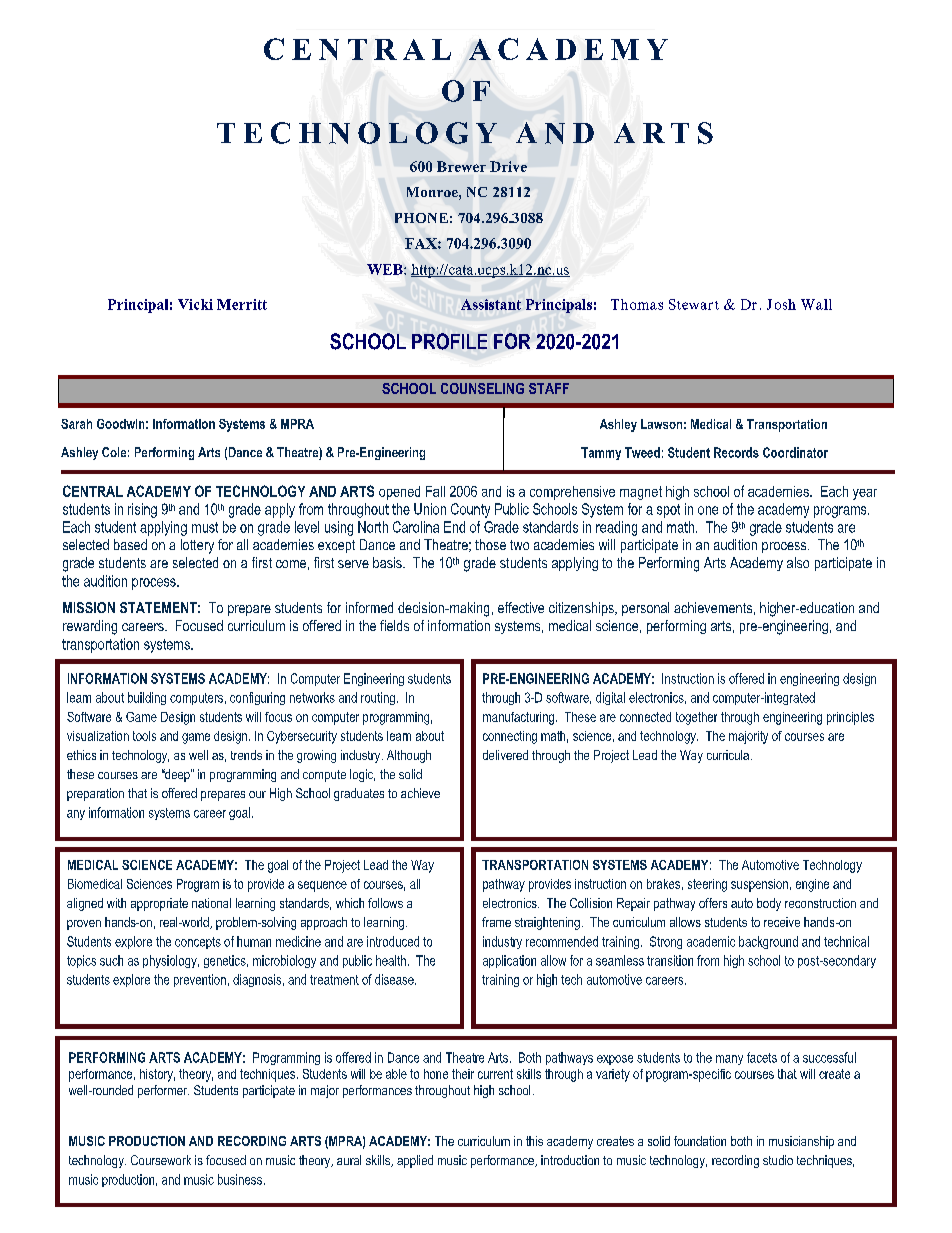 This document has height=1233, width=952. Describe the element at coordinates (778, 1160) in the document. I see `studio` at that location.
